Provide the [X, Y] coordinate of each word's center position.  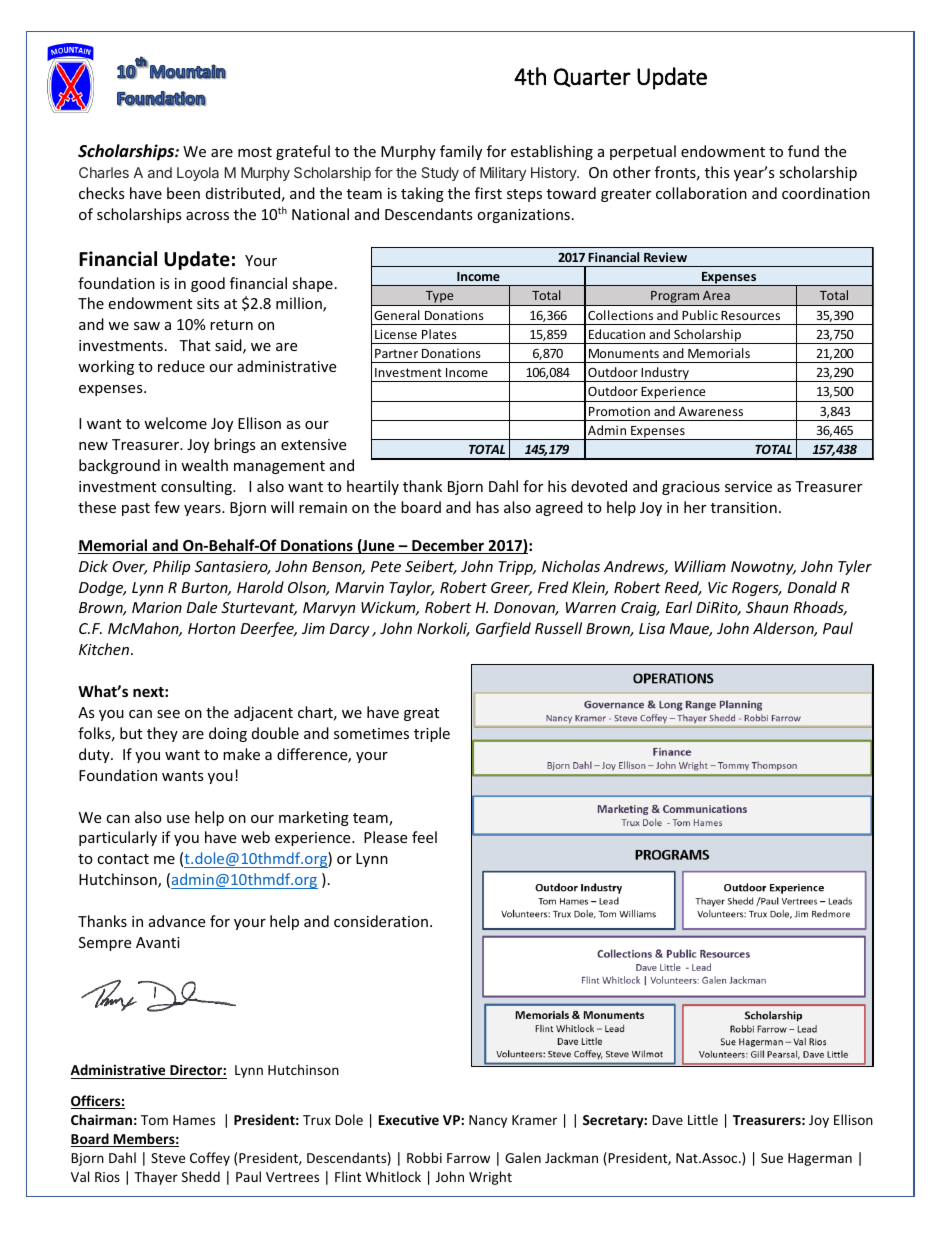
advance [177, 921]
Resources [750, 315]
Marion [157, 607]
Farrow [468, 1158]
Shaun [767, 607]
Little [703, 1119]
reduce [181, 366]
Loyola [198, 174]
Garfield [503, 629]
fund [803, 151]
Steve [168, 1158]
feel [424, 837]
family [461, 152]
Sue [772, 1158]
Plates [439, 334]
